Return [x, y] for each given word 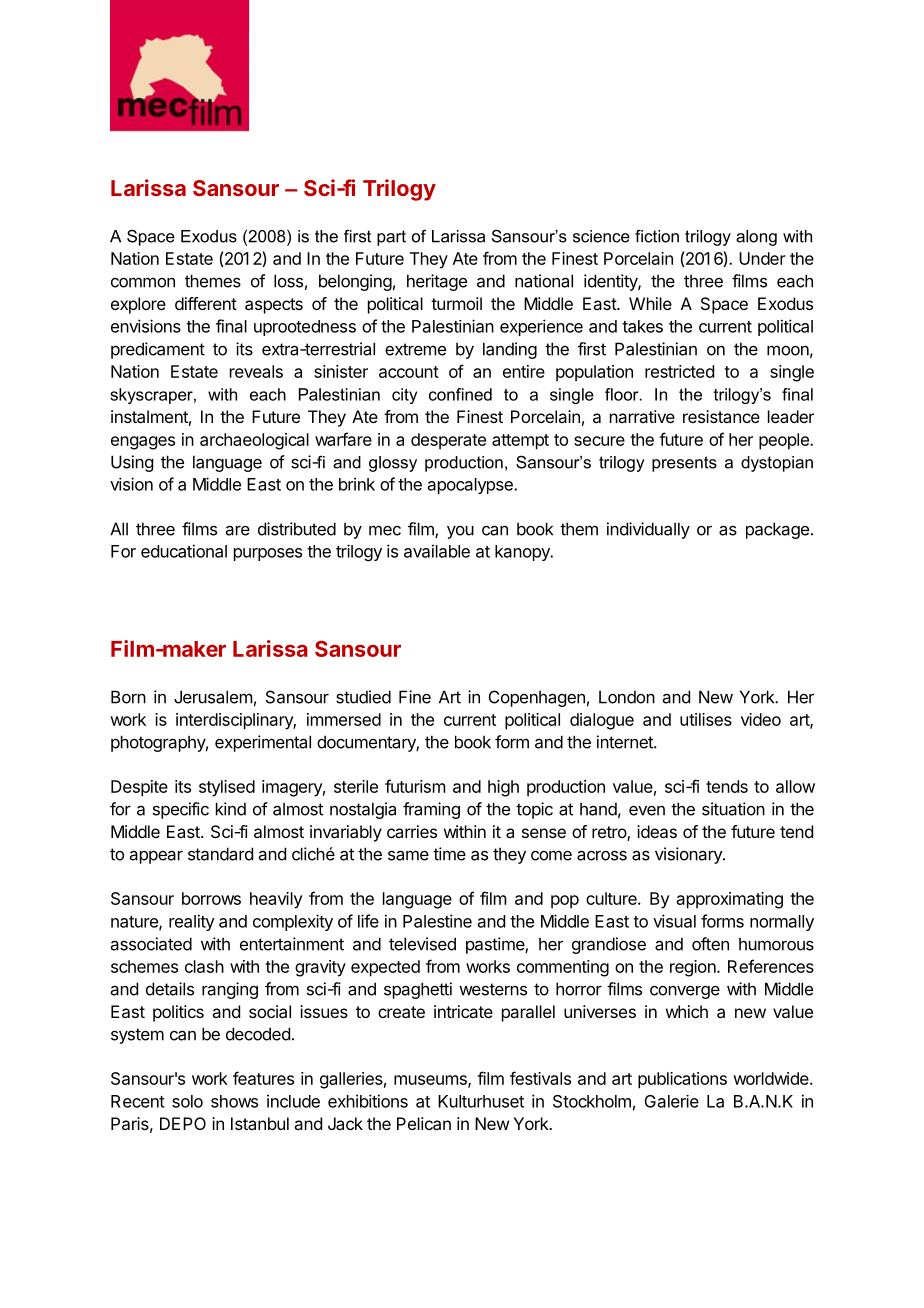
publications [682, 1080]
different [206, 303]
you [460, 532]
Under [762, 258]
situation [733, 809]
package [777, 530]
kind [231, 809]
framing [431, 810]
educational [184, 551]
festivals [540, 1078]
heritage [437, 282]
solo [187, 1101]
